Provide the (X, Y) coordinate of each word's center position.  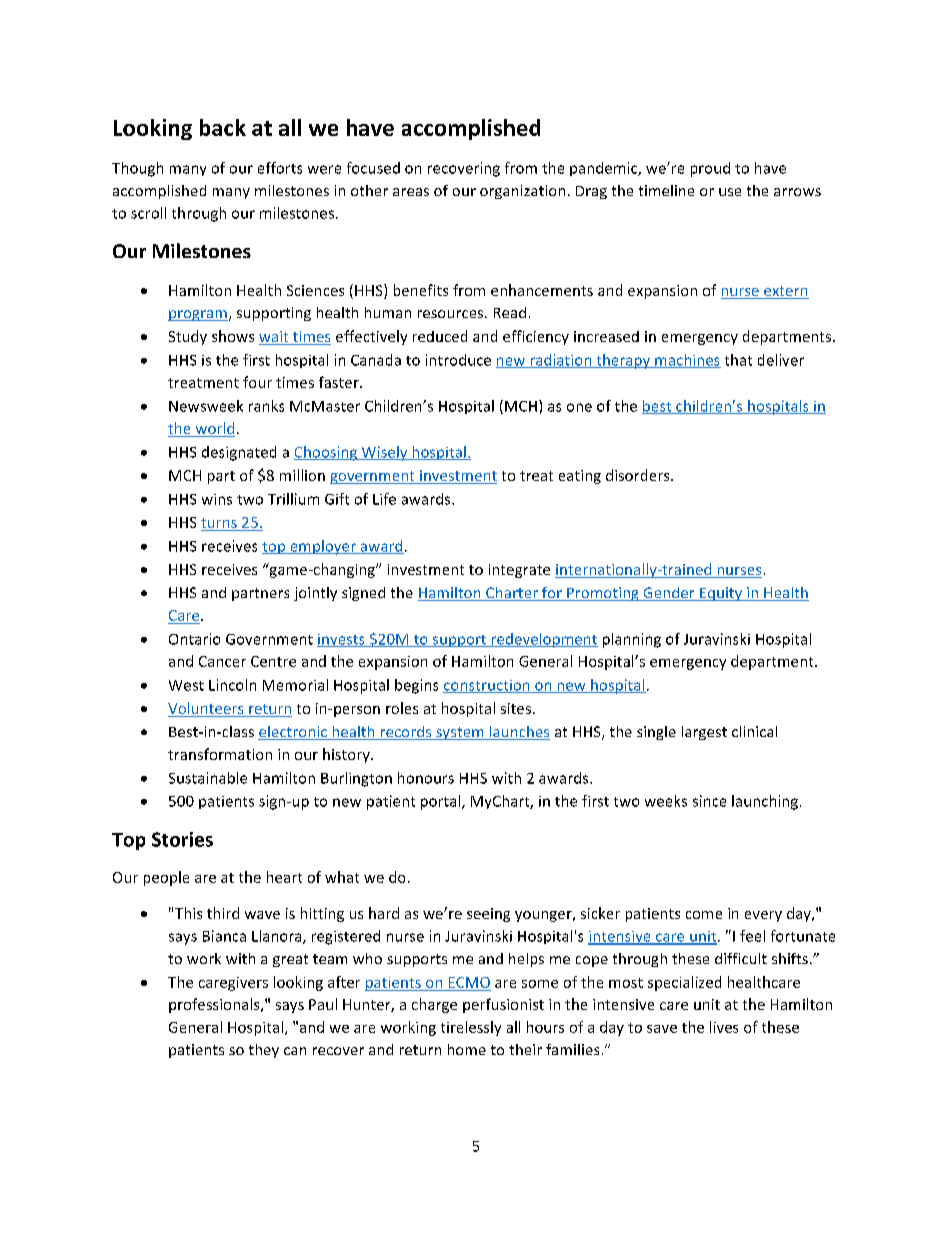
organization (522, 192)
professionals (215, 1005)
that (738, 360)
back (223, 127)
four (257, 382)
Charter (512, 594)
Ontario (194, 639)
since (709, 801)
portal (442, 802)
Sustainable (208, 778)
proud (710, 169)
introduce (458, 360)
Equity (721, 594)
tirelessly (471, 1028)
